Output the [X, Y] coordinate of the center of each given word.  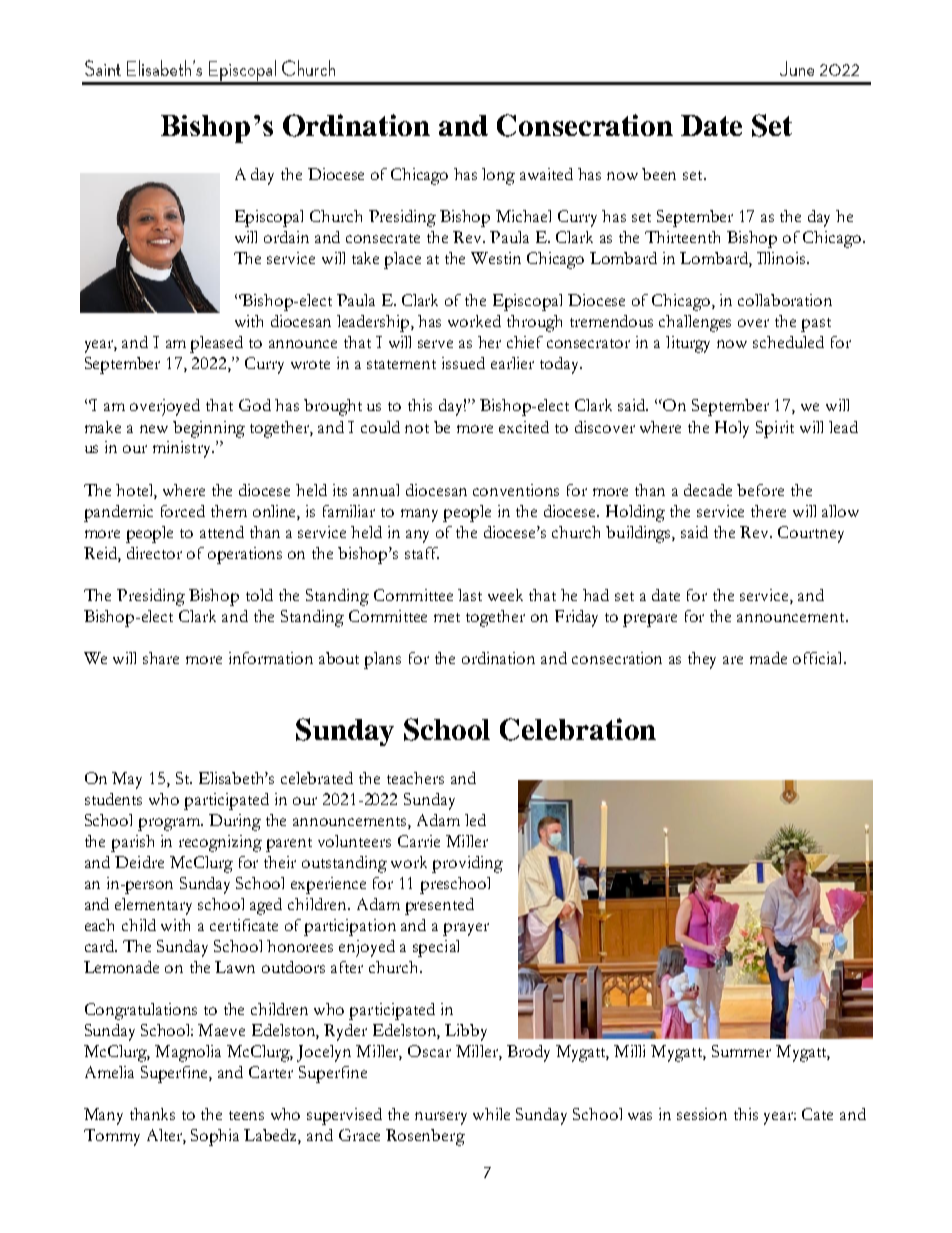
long [498, 176]
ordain [286, 237]
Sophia [215, 1137]
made [768, 658]
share [161, 658]
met [447, 617]
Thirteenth [682, 237]
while [491, 1114]
